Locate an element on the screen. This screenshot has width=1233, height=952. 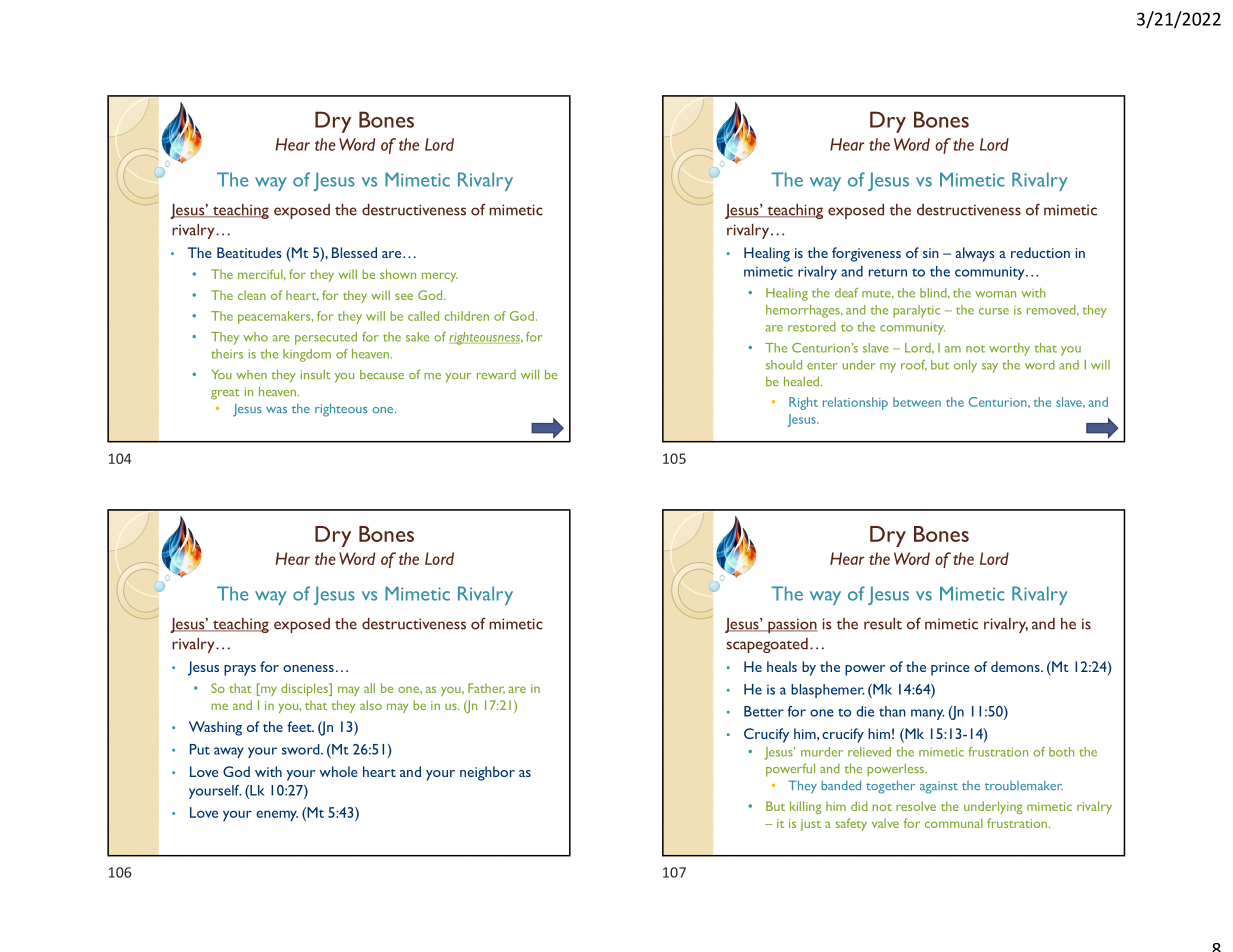
prays is located at coordinates (240, 670).
